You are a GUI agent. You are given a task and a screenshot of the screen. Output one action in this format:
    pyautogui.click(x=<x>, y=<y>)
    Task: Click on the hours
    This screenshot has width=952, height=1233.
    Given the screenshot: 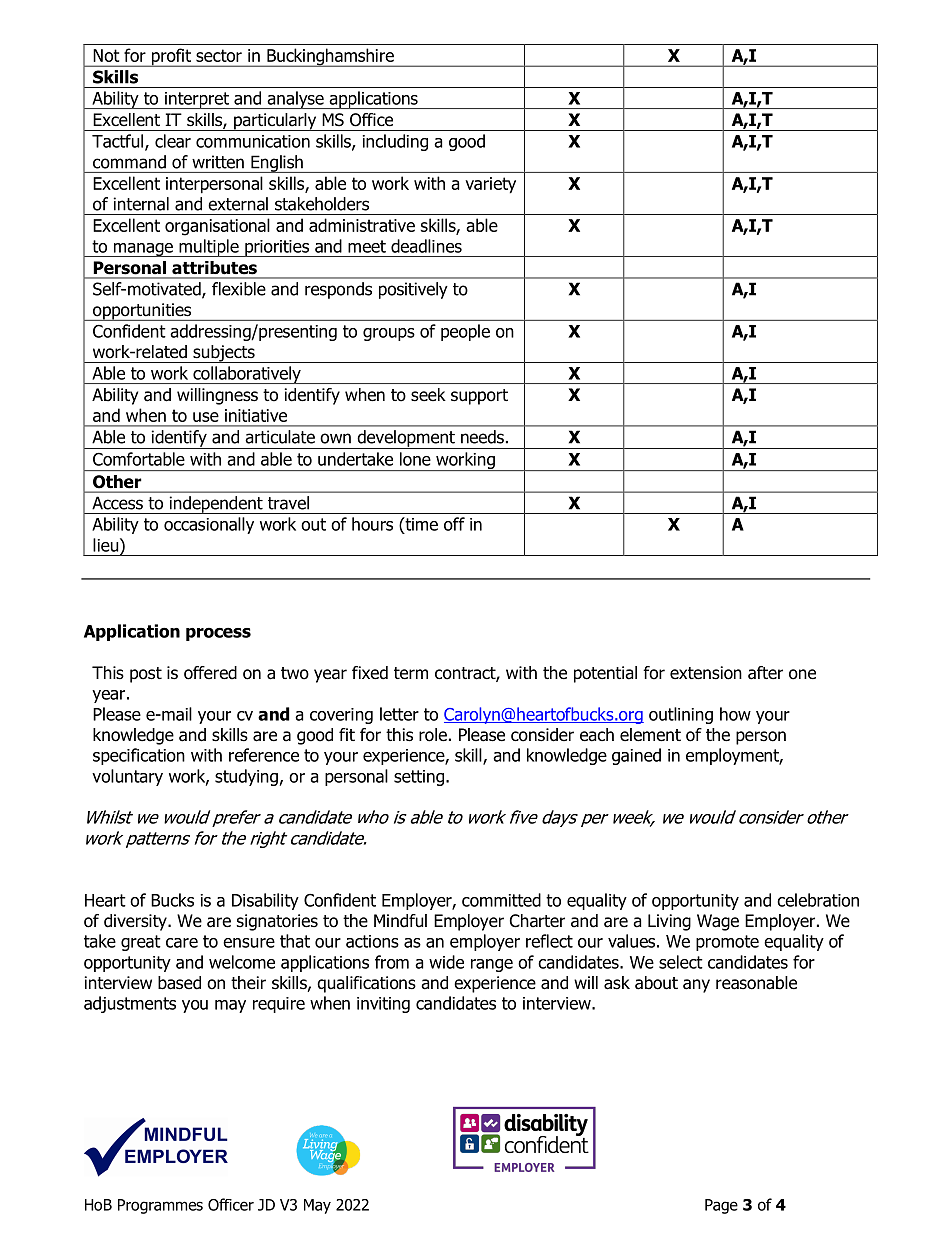 What is the action you would take?
    pyautogui.click(x=372, y=524)
